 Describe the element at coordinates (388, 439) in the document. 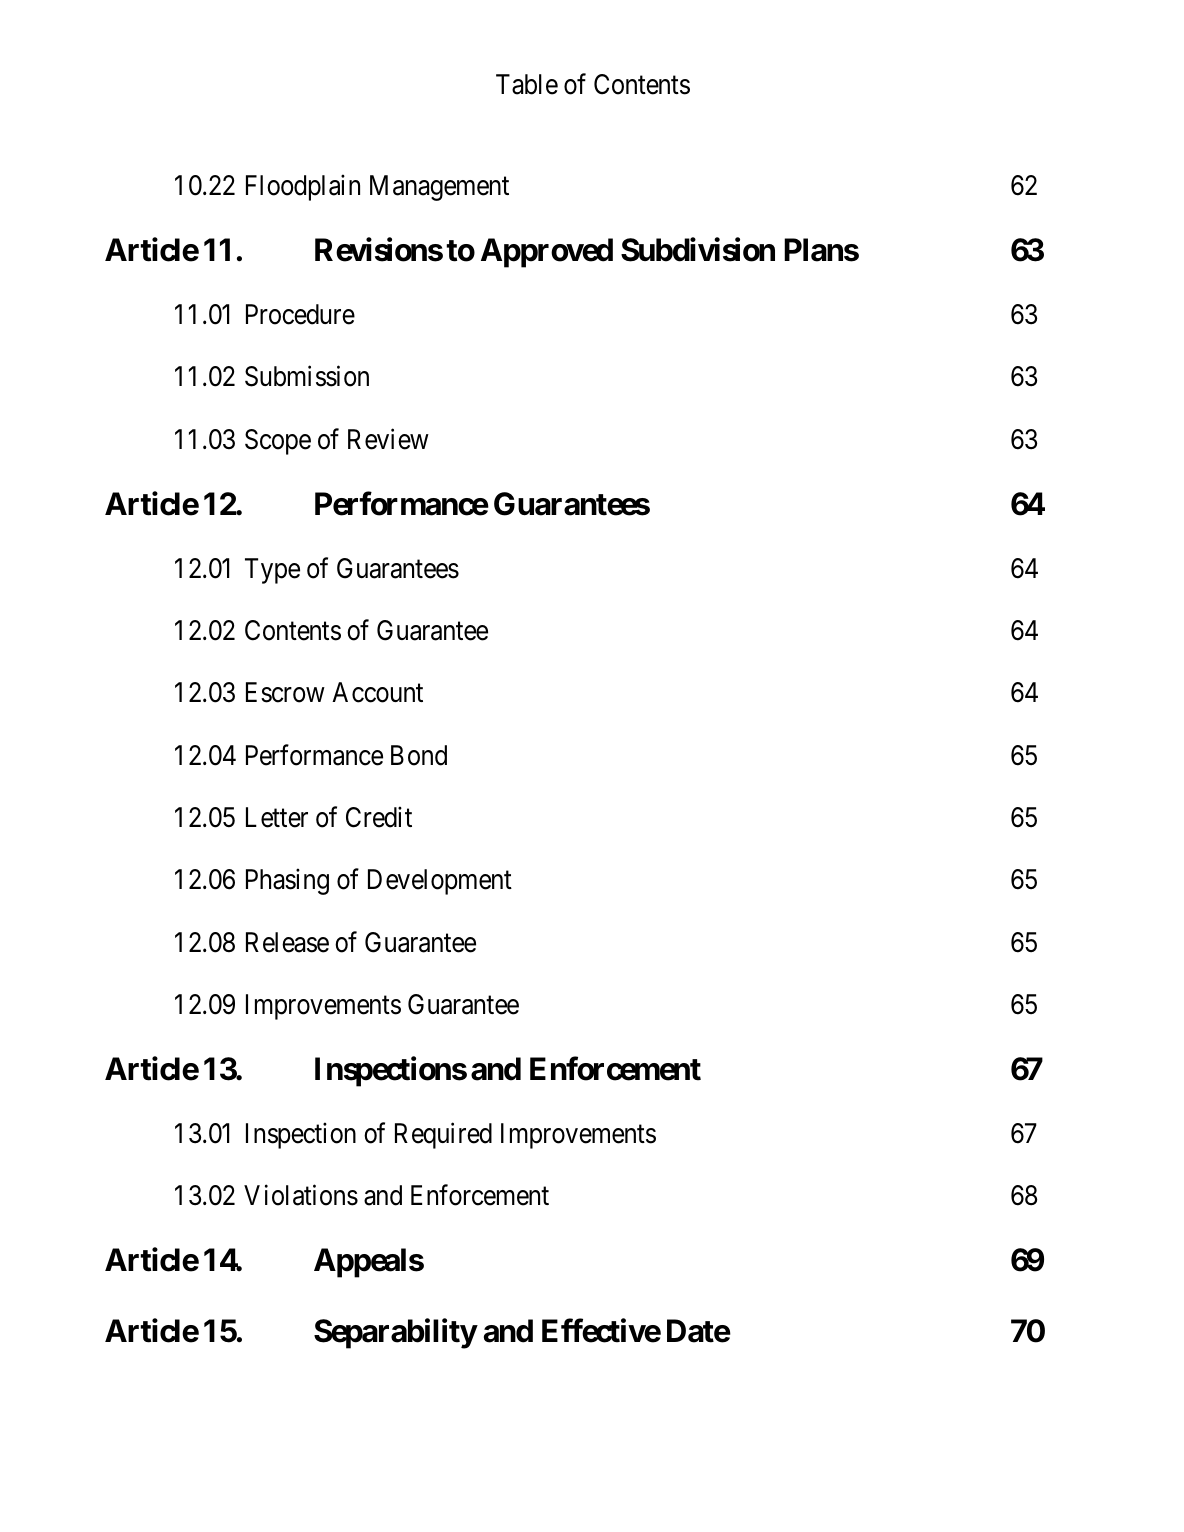

I see `Review` at that location.
